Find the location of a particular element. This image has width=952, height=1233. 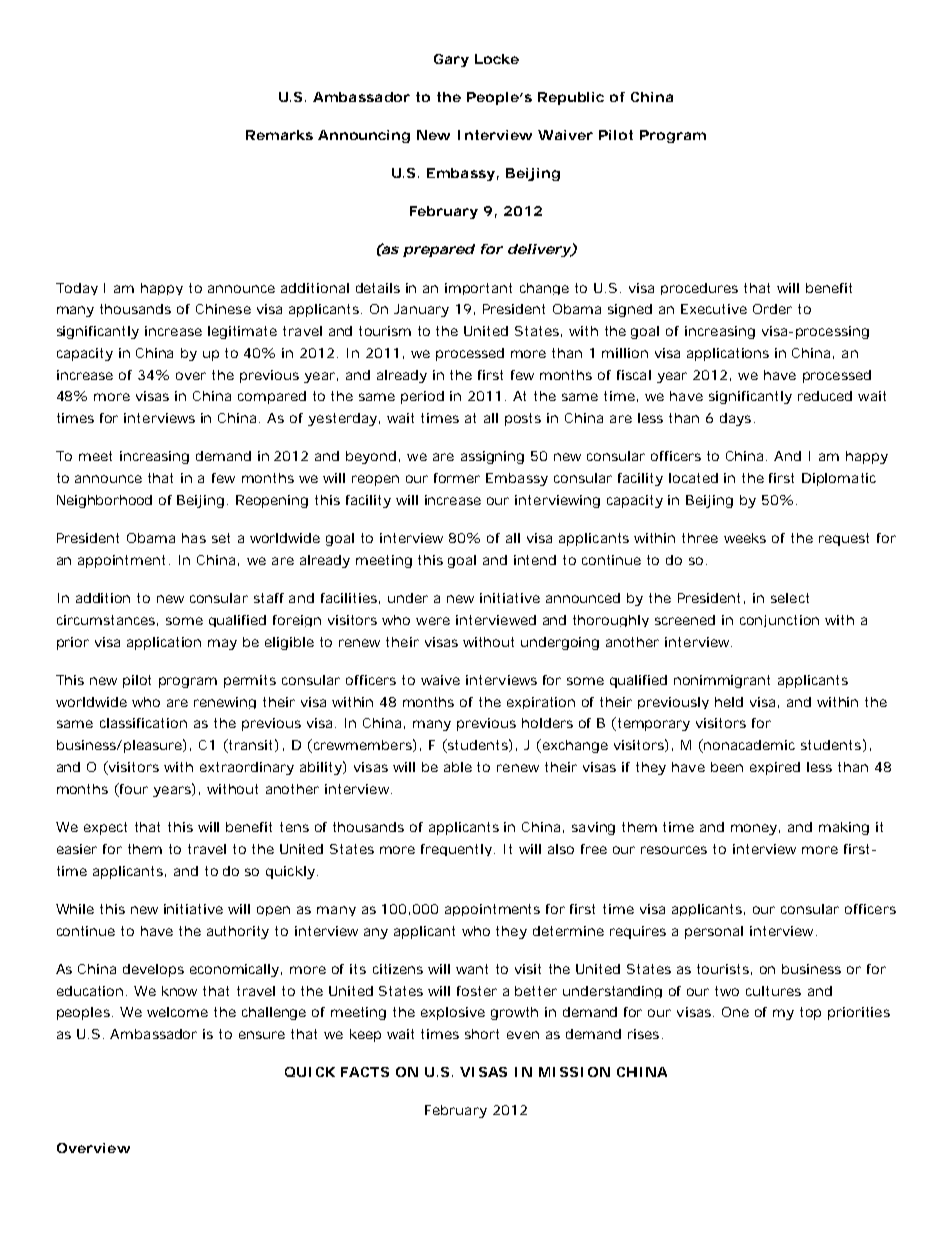

Gary is located at coordinates (451, 60).
